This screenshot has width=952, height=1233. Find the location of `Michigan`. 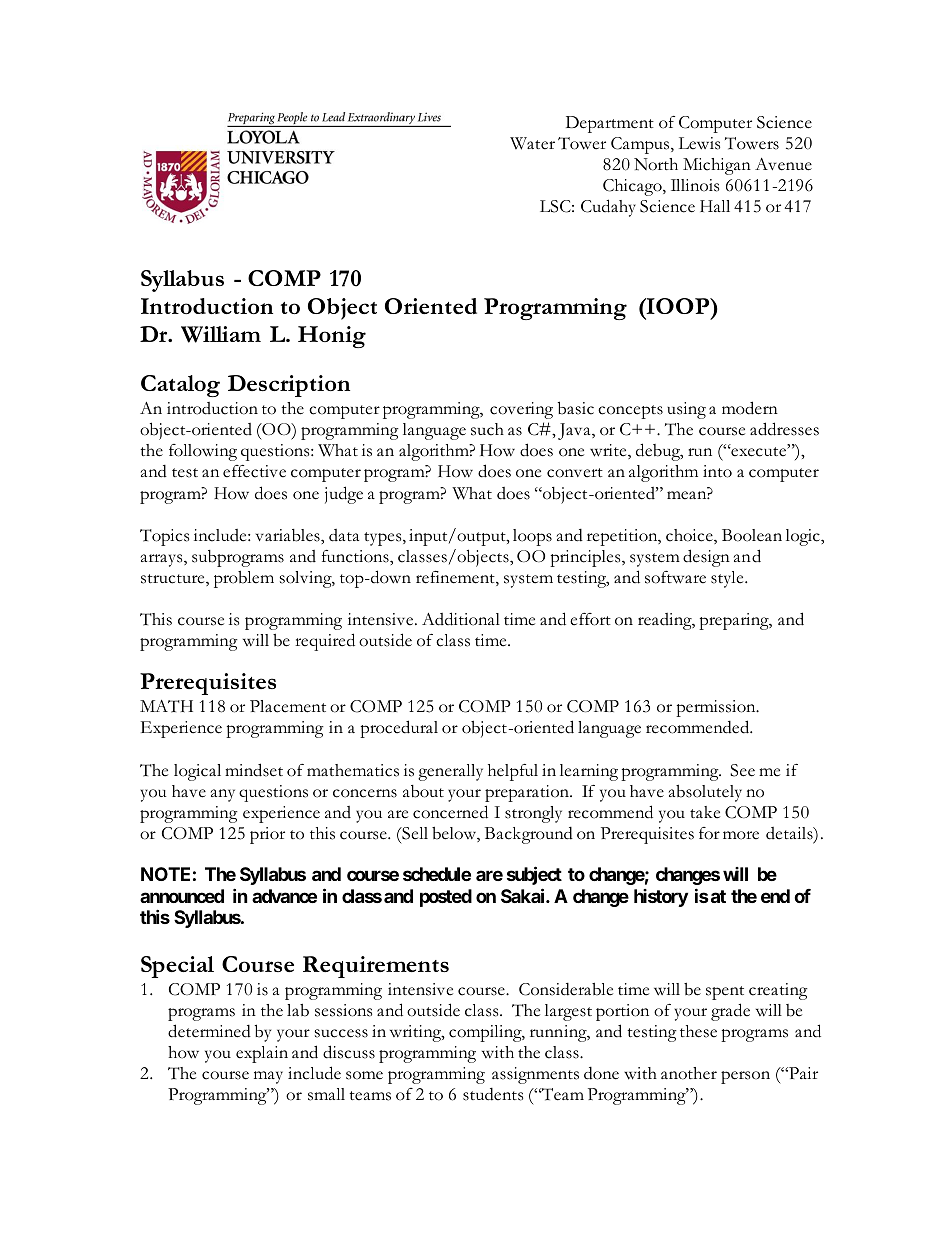

Michigan is located at coordinates (717, 166).
